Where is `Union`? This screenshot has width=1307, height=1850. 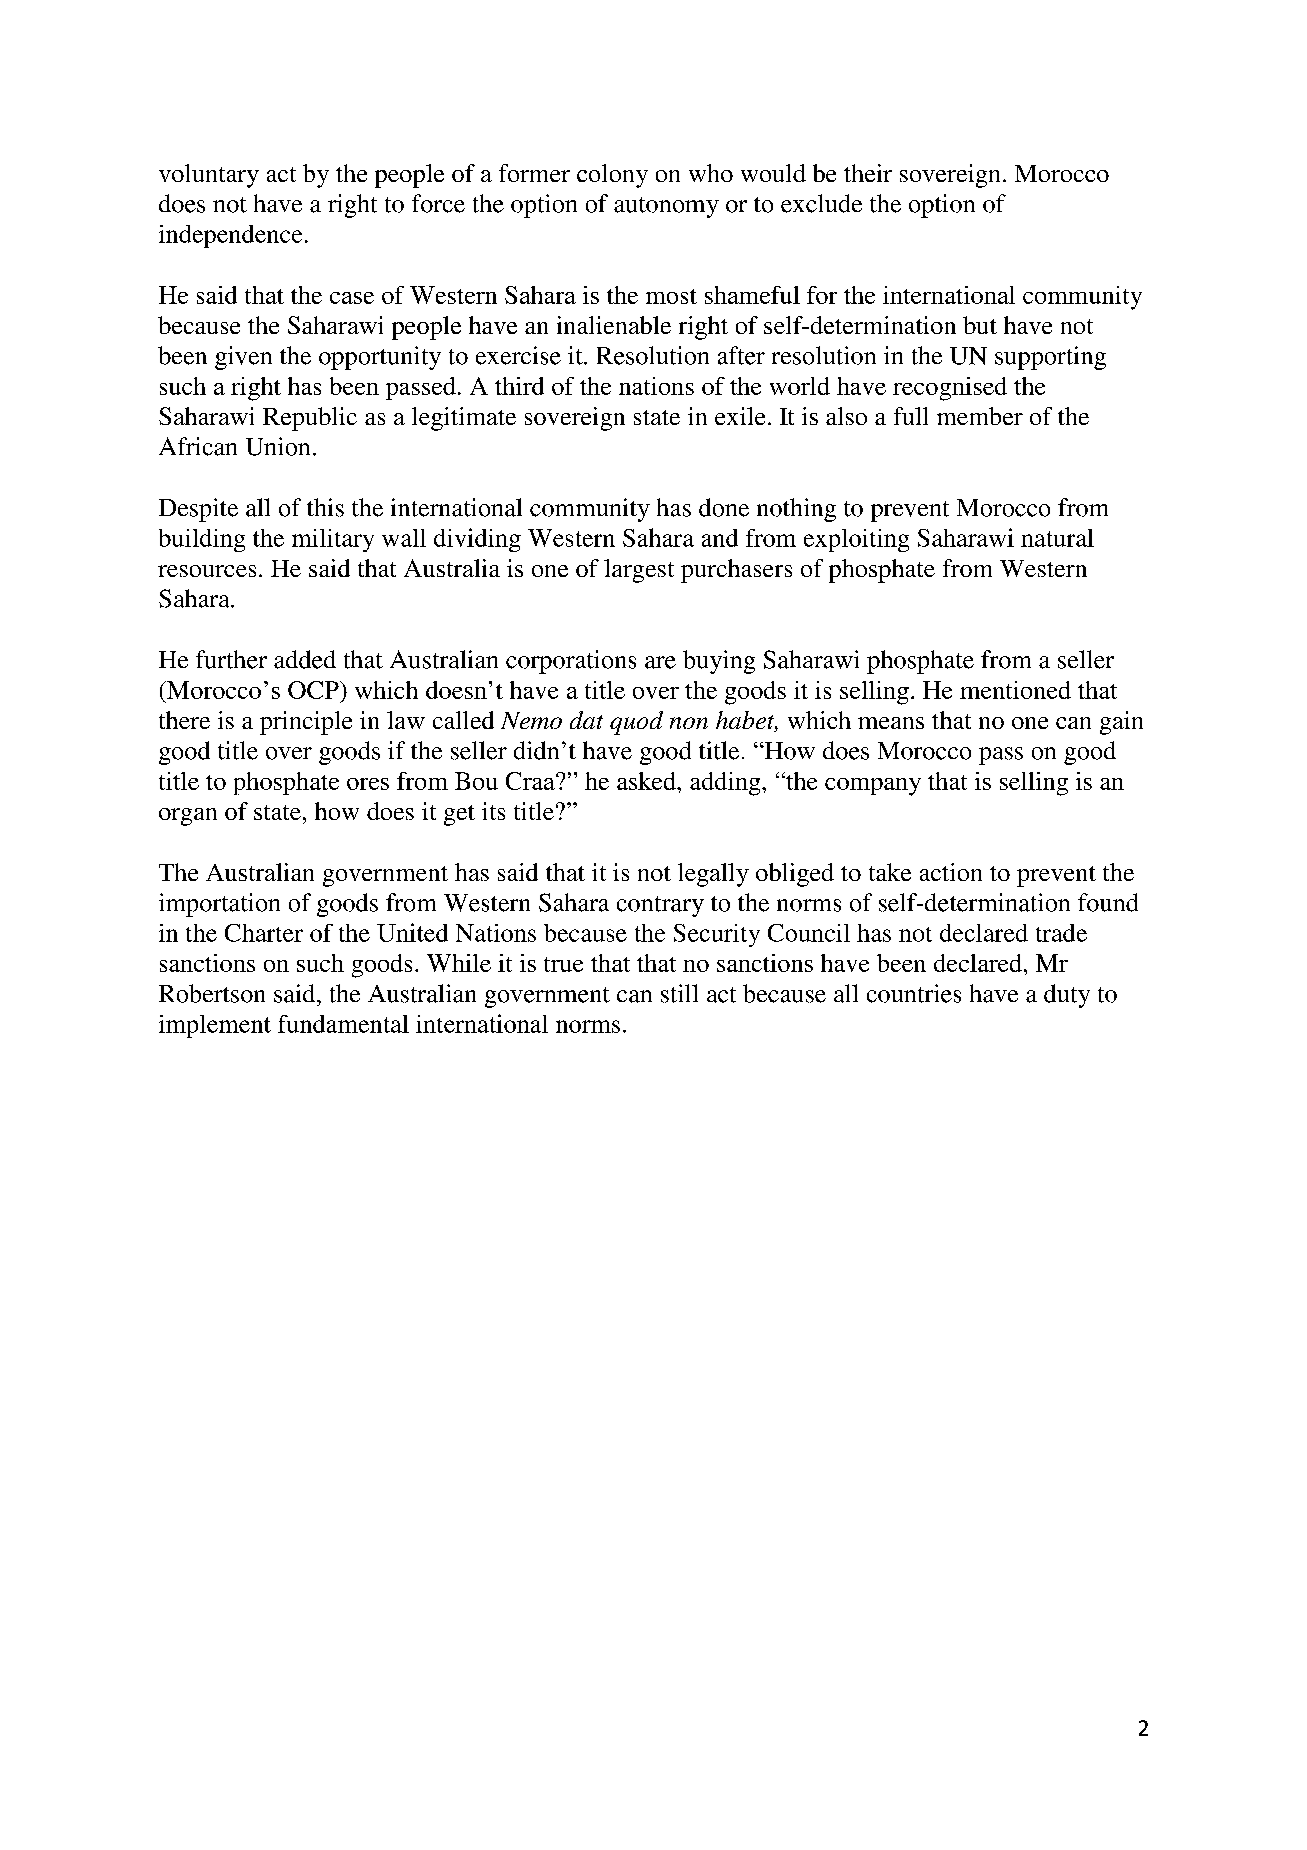 Union is located at coordinates (278, 446).
